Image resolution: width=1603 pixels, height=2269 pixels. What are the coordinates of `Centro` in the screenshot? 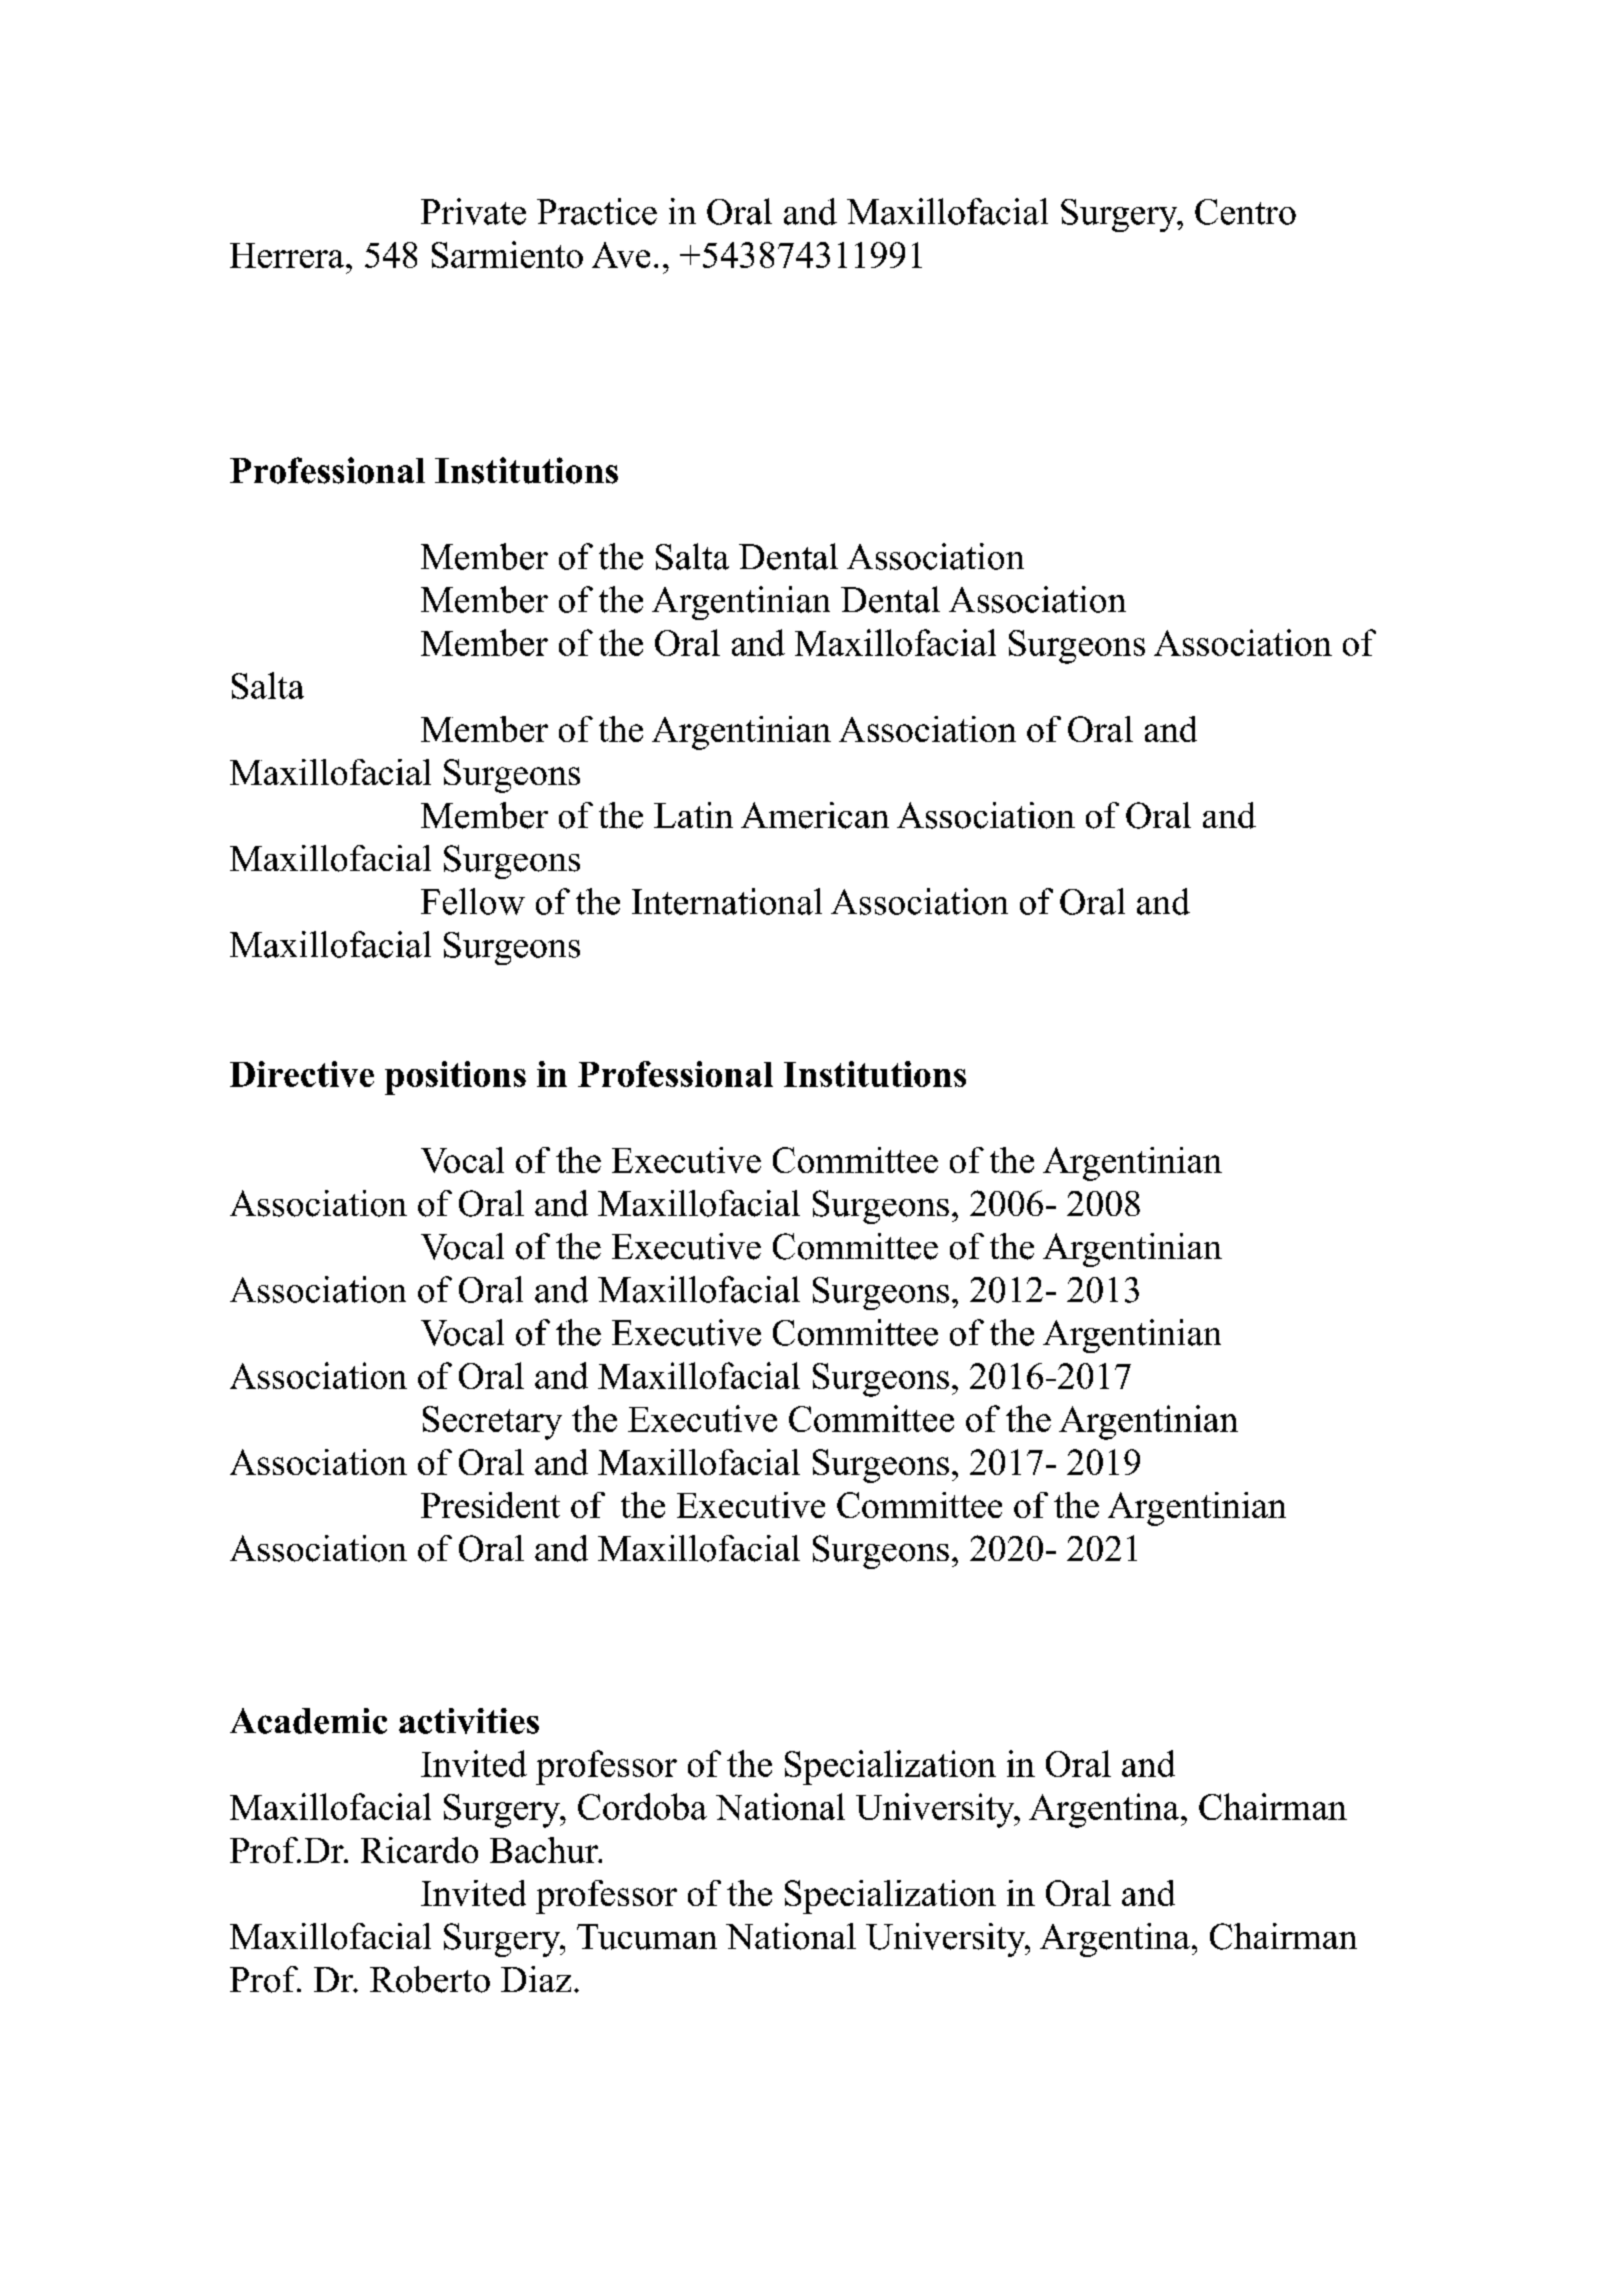 It's located at (1245, 212).
